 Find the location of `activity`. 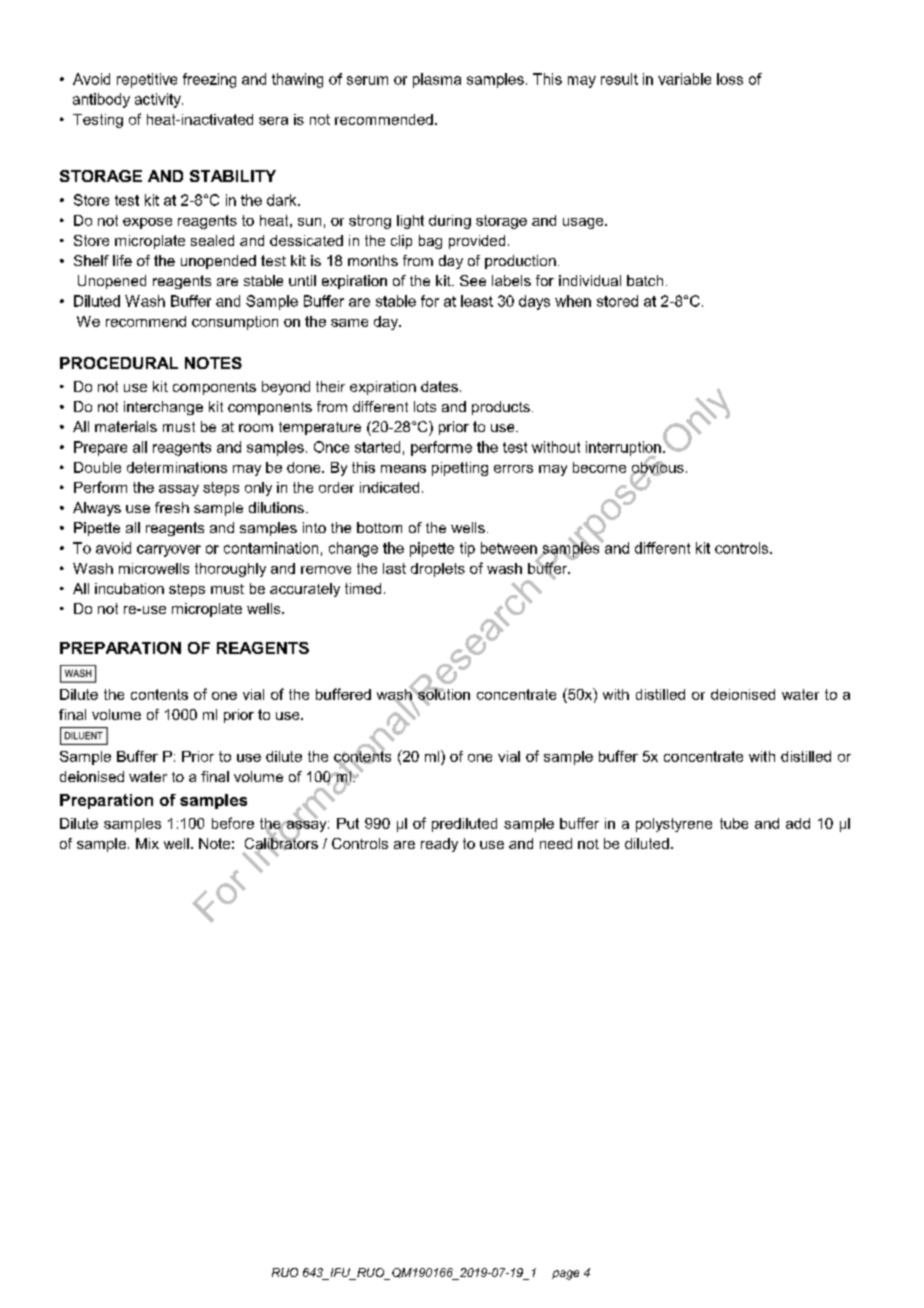

activity is located at coordinates (159, 100).
